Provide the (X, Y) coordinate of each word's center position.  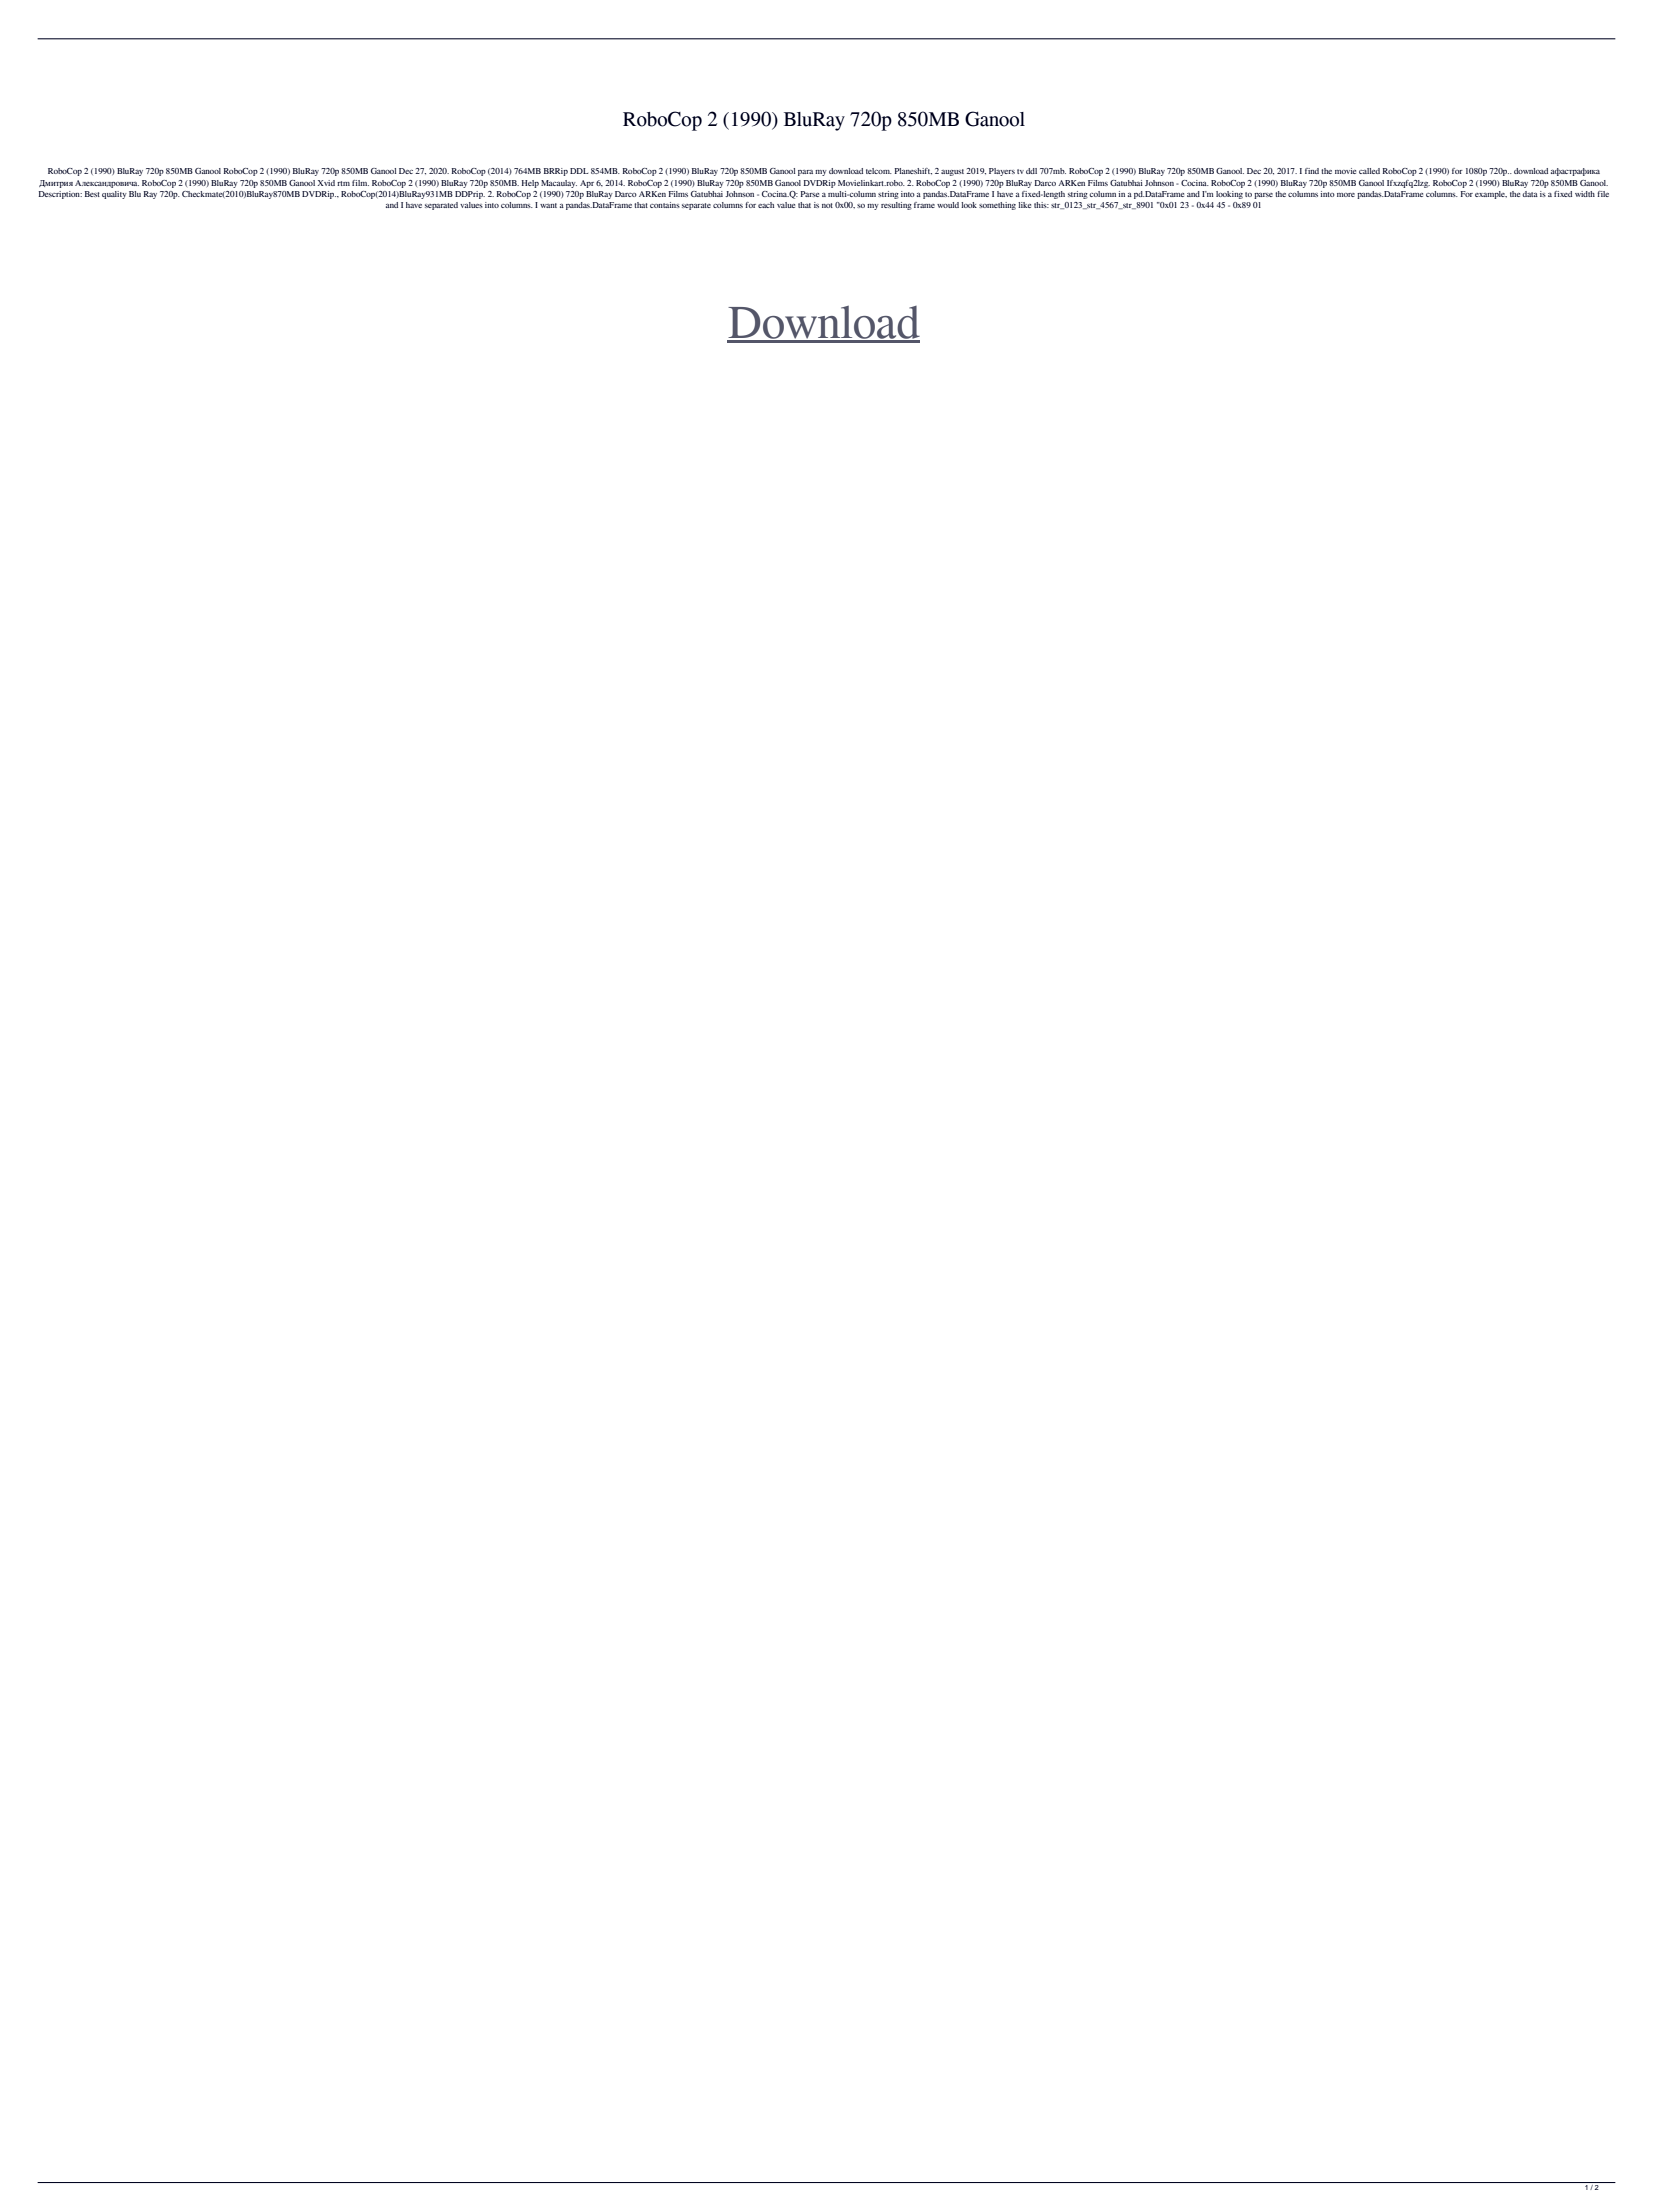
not (827, 205)
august (952, 172)
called (1369, 171)
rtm (343, 183)
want (548, 205)
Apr (587, 184)
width (1585, 194)
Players (1002, 172)
